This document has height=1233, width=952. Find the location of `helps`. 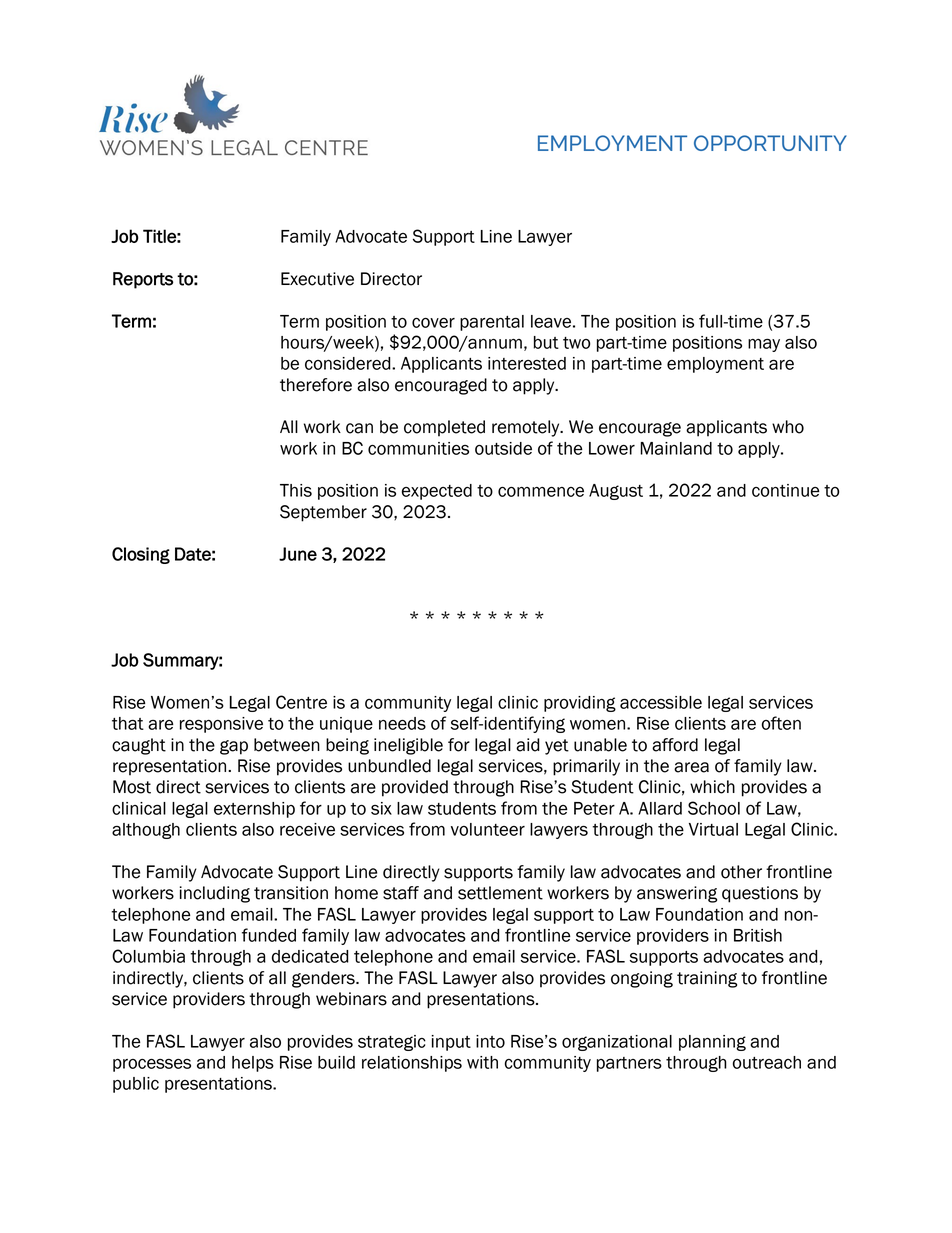

helps is located at coordinates (253, 1064).
